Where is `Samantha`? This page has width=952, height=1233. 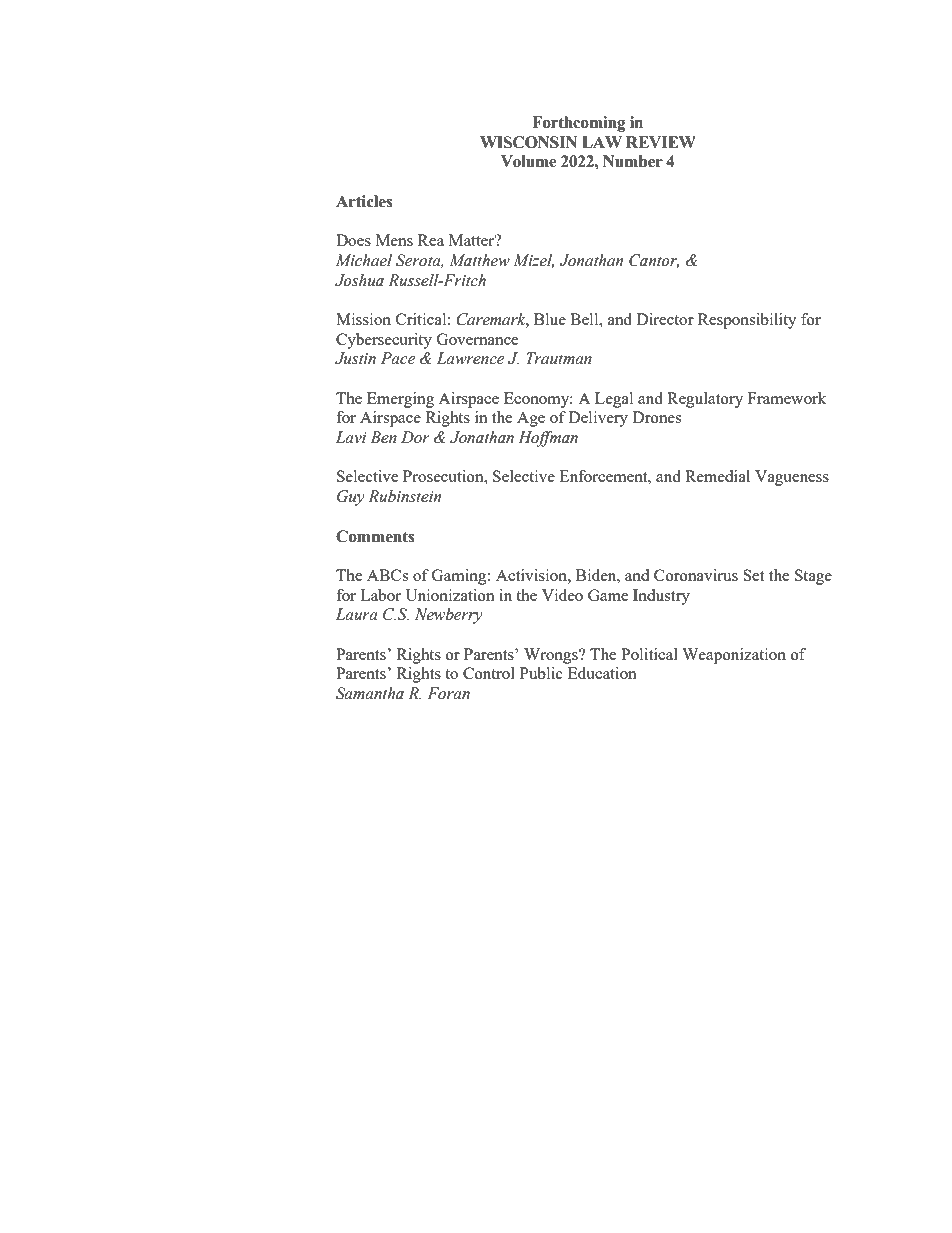
Samantha is located at coordinates (370, 693).
